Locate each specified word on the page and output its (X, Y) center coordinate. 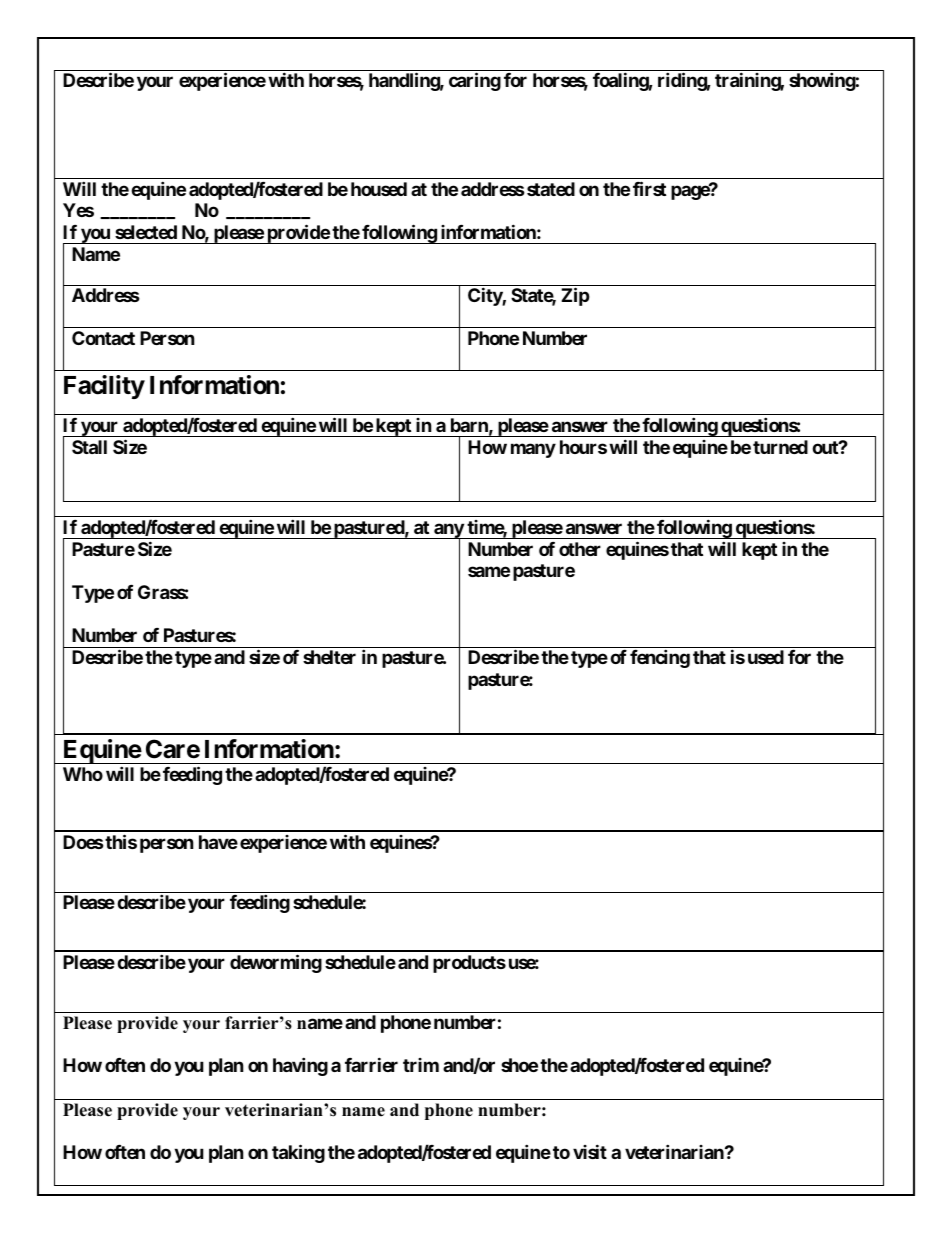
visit (590, 1151)
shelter (329, 657)
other (580, 549)
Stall (89, 447)
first (649, 188)
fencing (660, 658)
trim (421, 1065)
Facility (104, 387)
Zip (575, 296)
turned (780, 447)
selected (146, 232)
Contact (103, 338)
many (533, 450)
